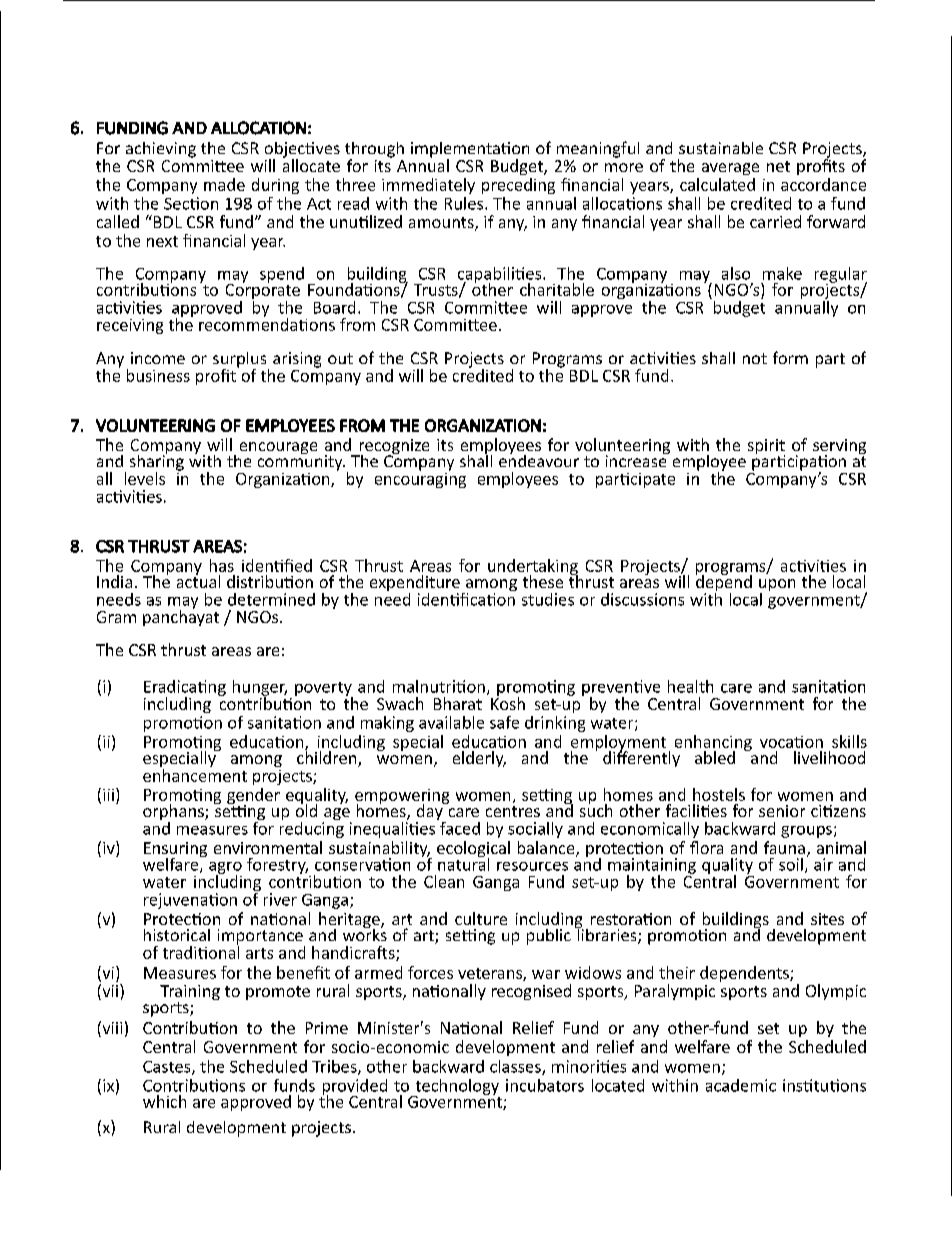 The image size is (952, 1233). What do you see at coordinates (456, 1088) in the image?
I see `technology` at bounding box center [456, 1088].
